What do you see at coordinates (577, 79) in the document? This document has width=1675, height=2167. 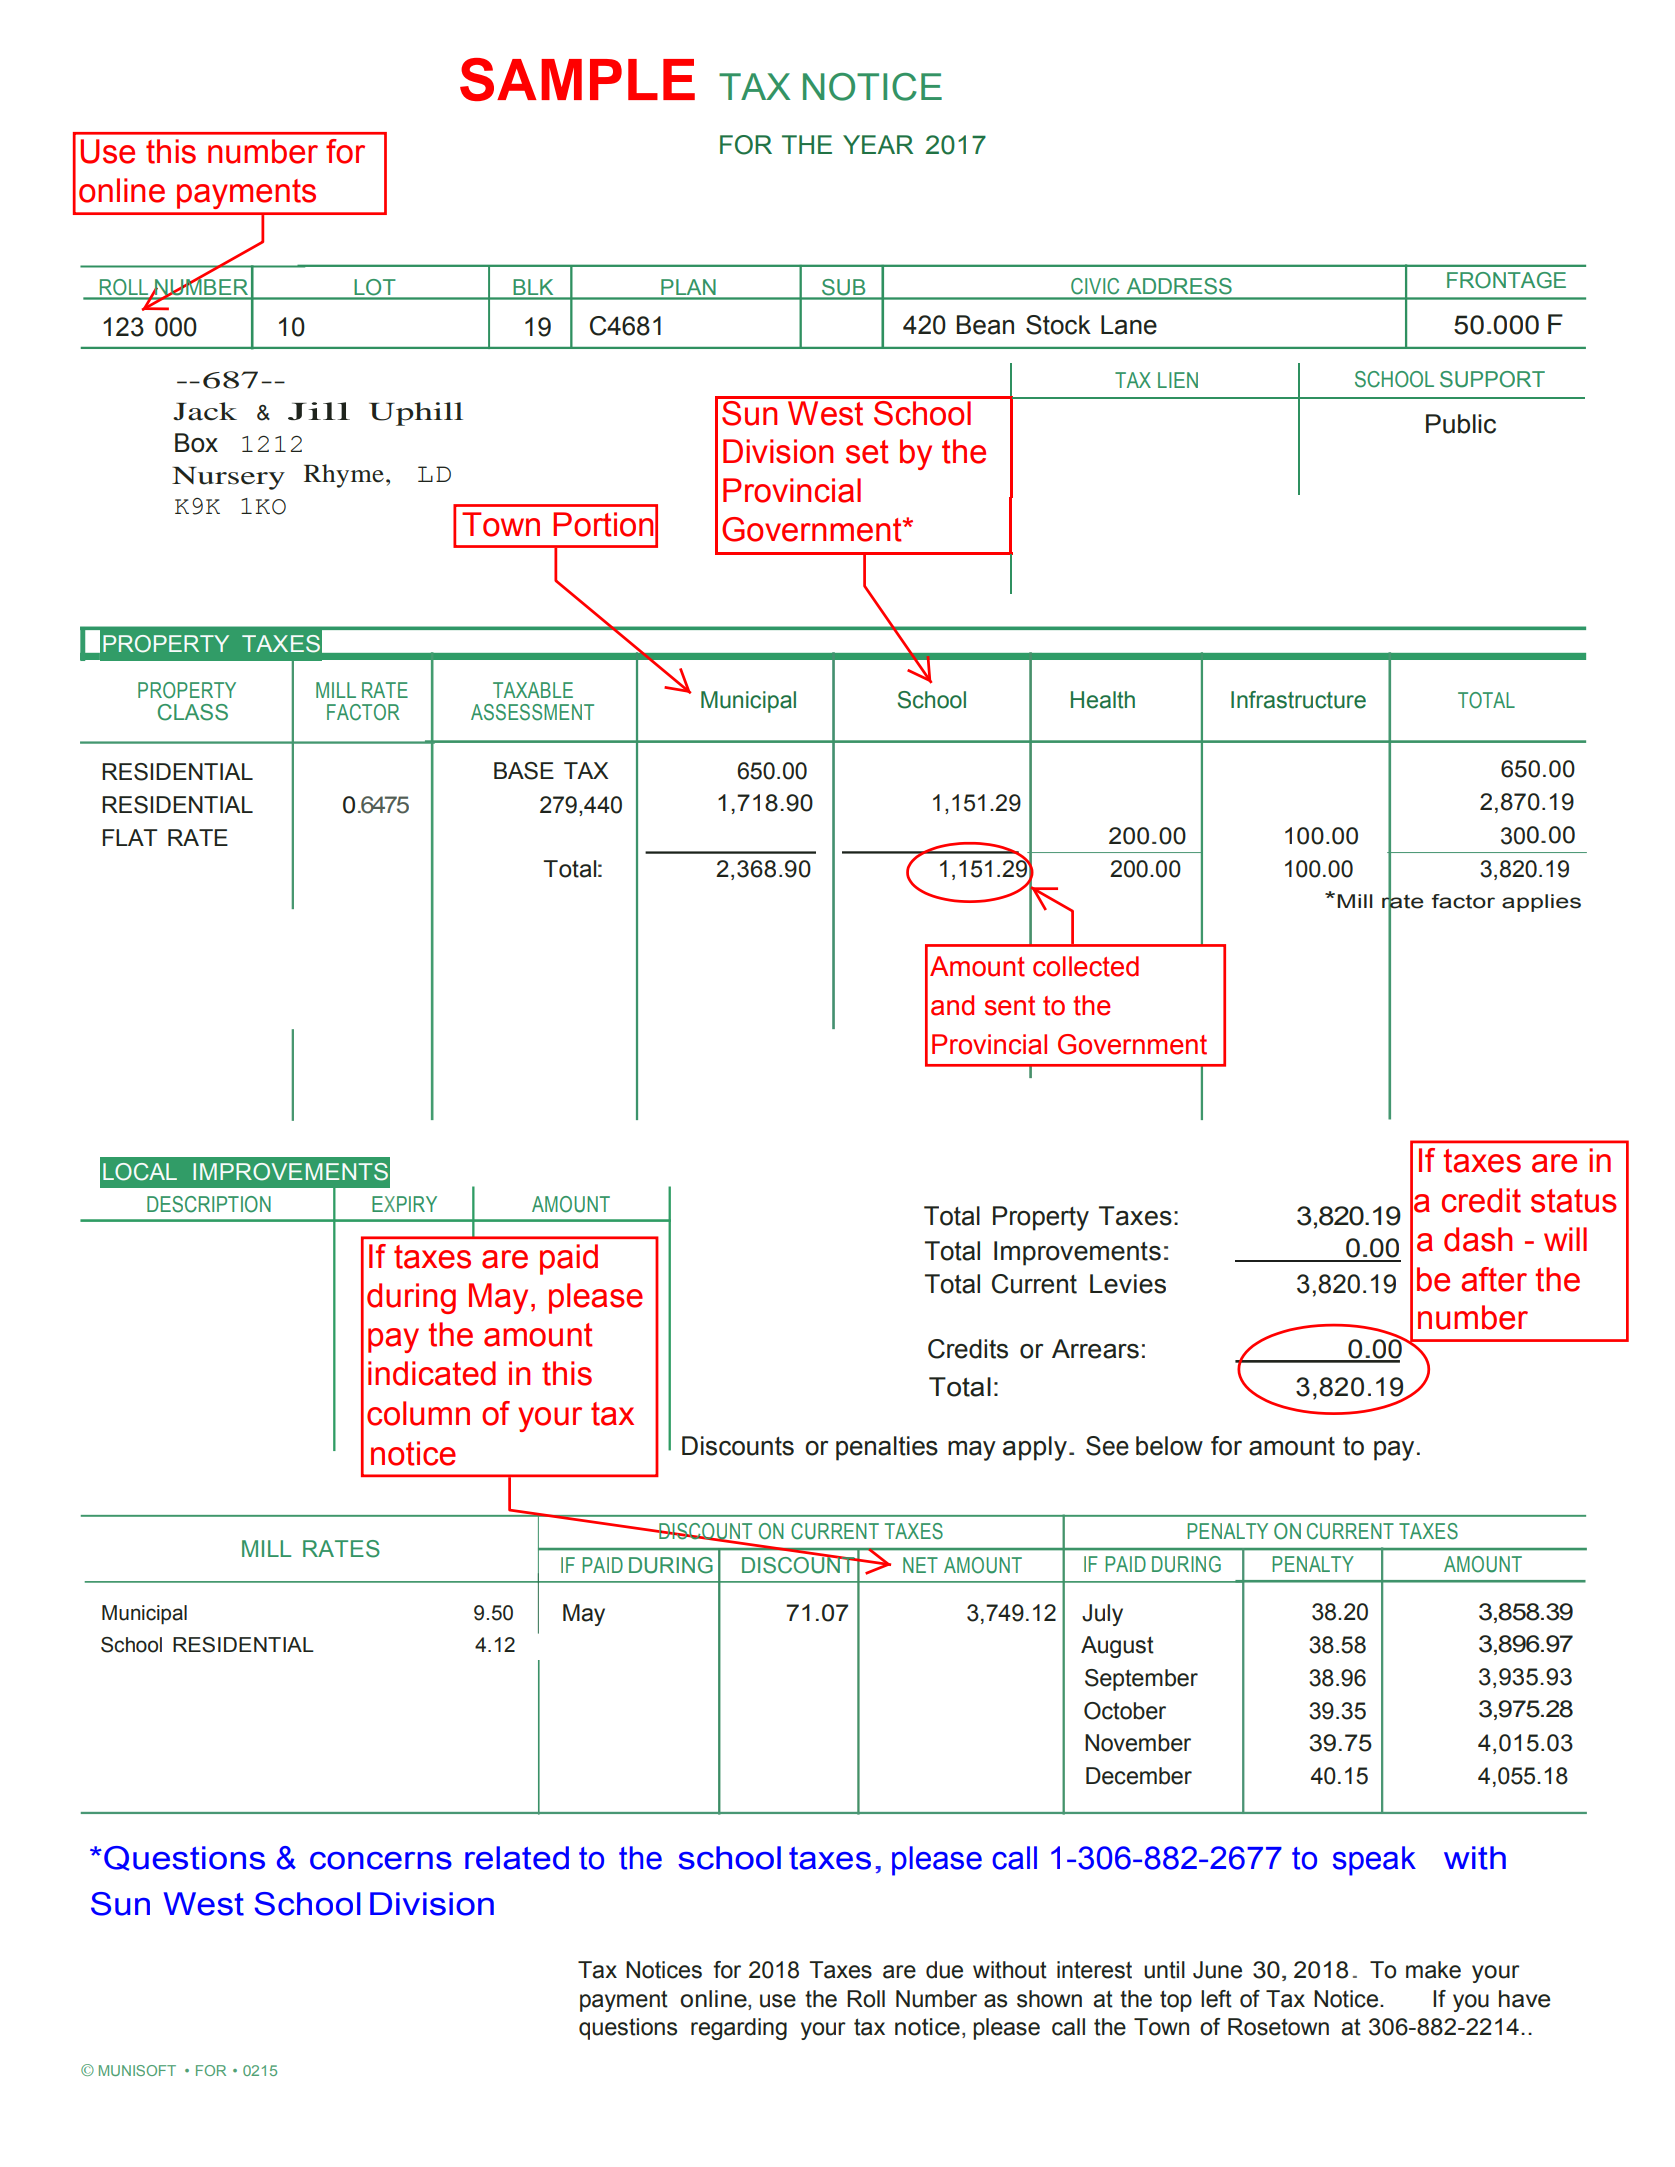 I see `SAMPLE` at bounding box center [577, 79].
